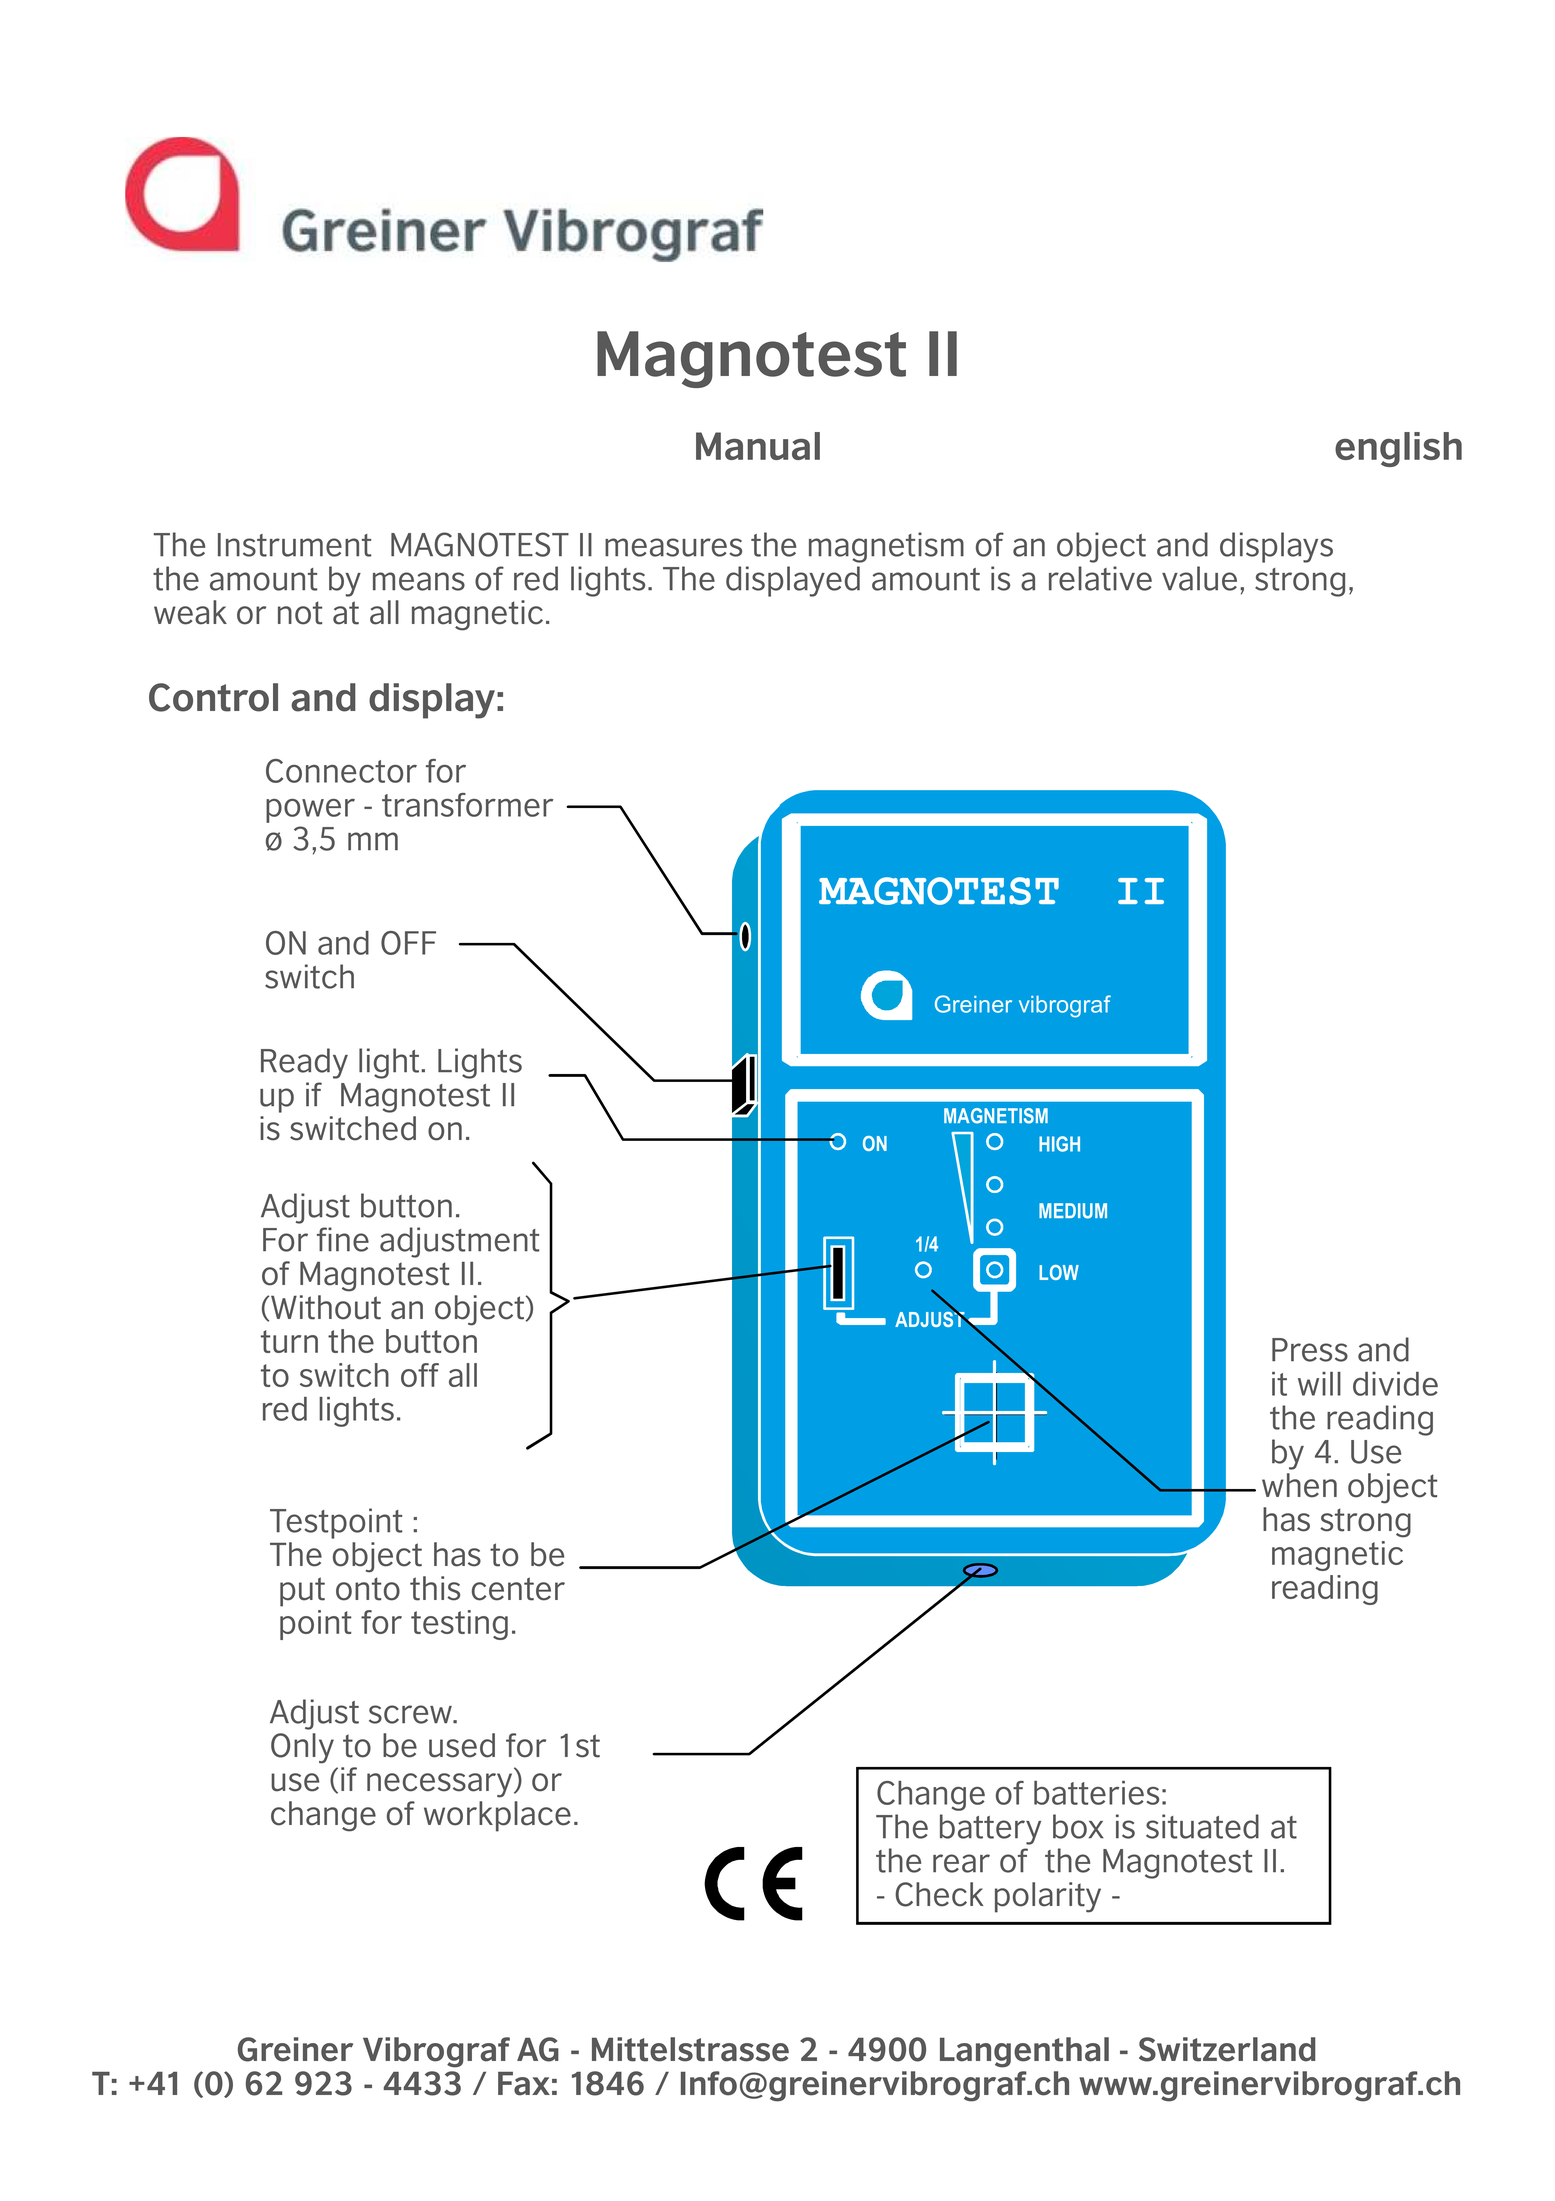 This document has width=1555, height=2201. I want to click on MEDIUM, so click(1073, 1211).
